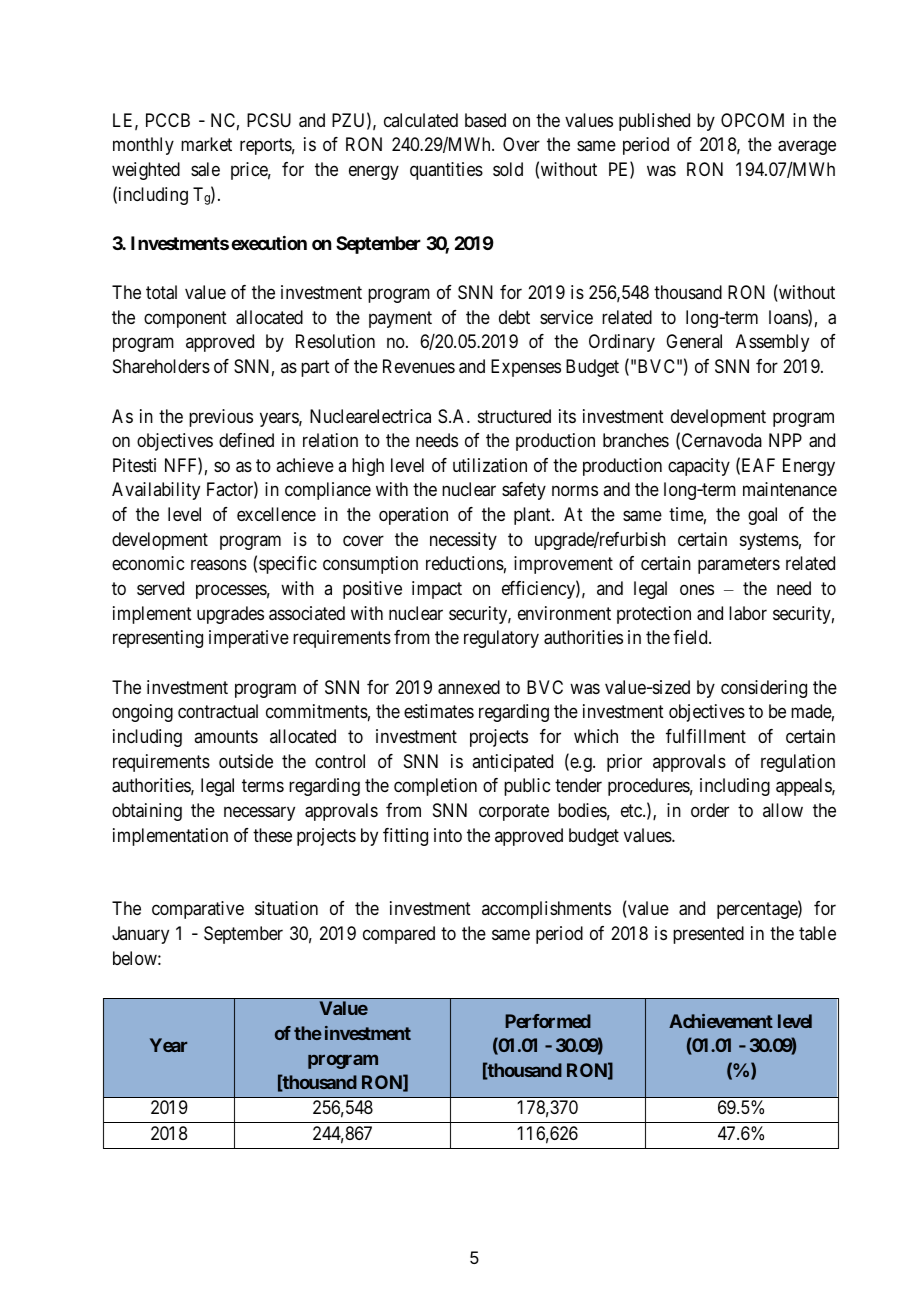 This page has width=924, height=1308. I want to click on reductions, so click(465, 563).
